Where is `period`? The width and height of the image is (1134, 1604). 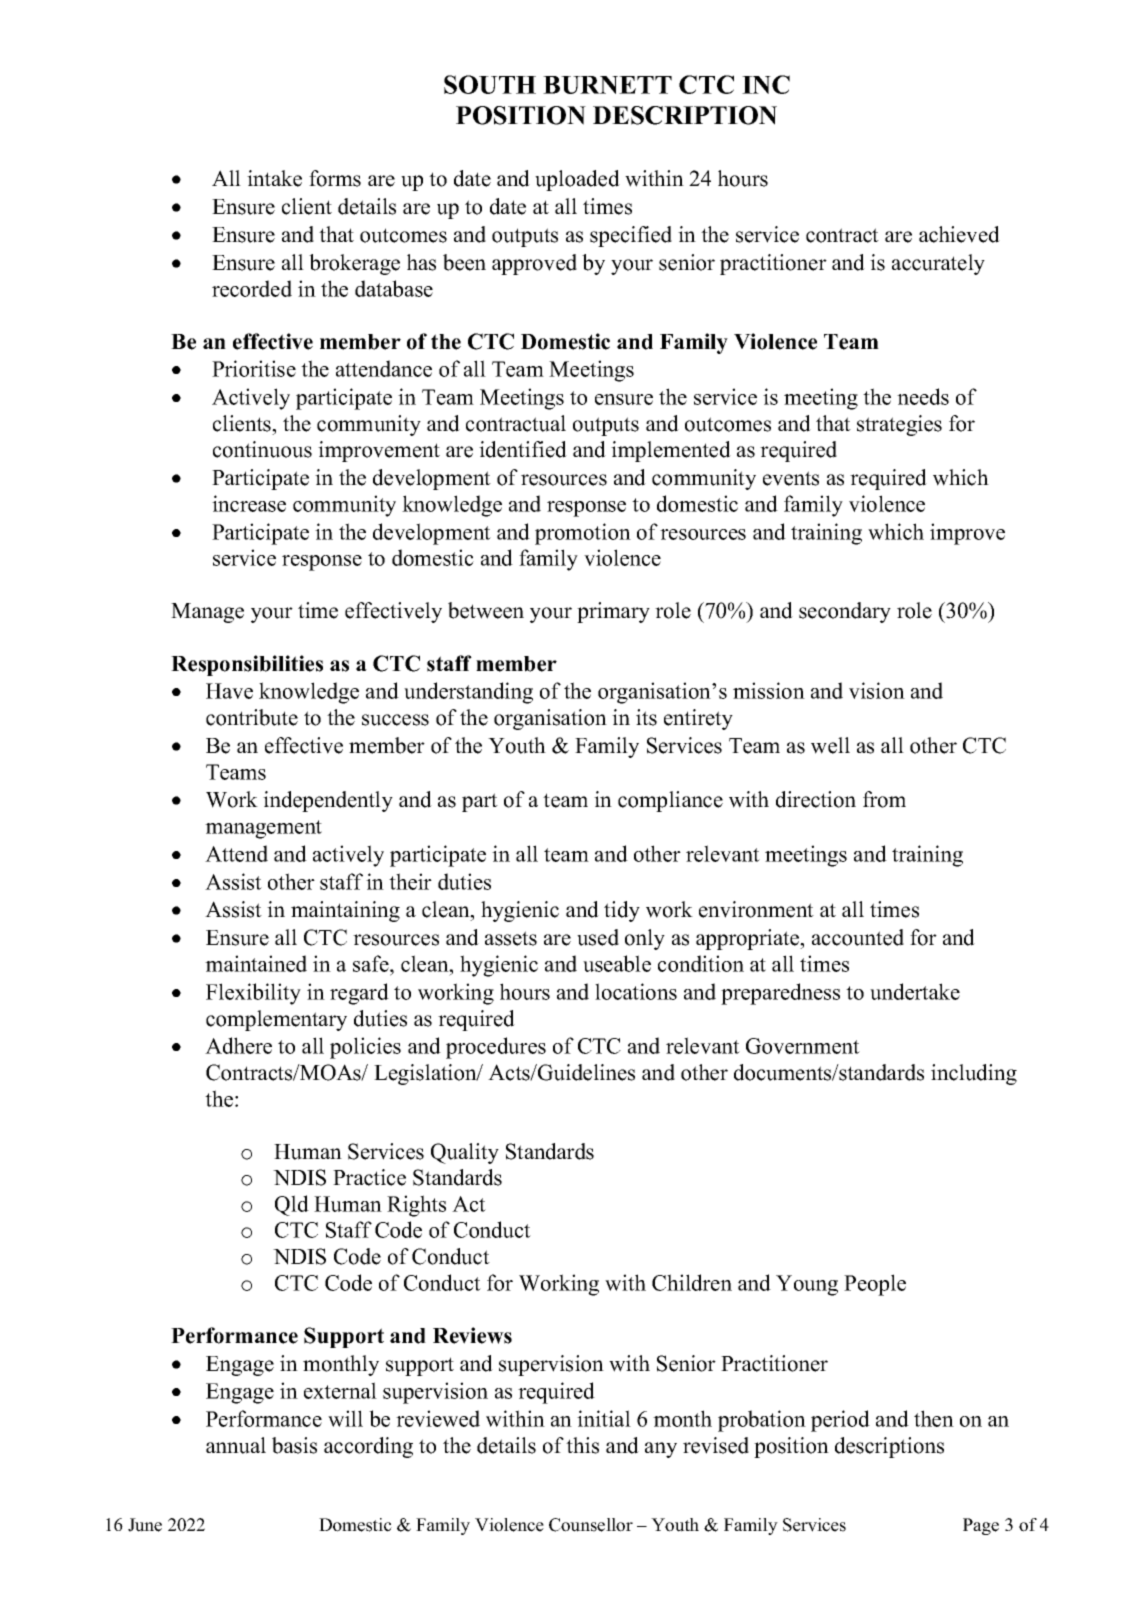
period is located at coordinates (840, 1421).
